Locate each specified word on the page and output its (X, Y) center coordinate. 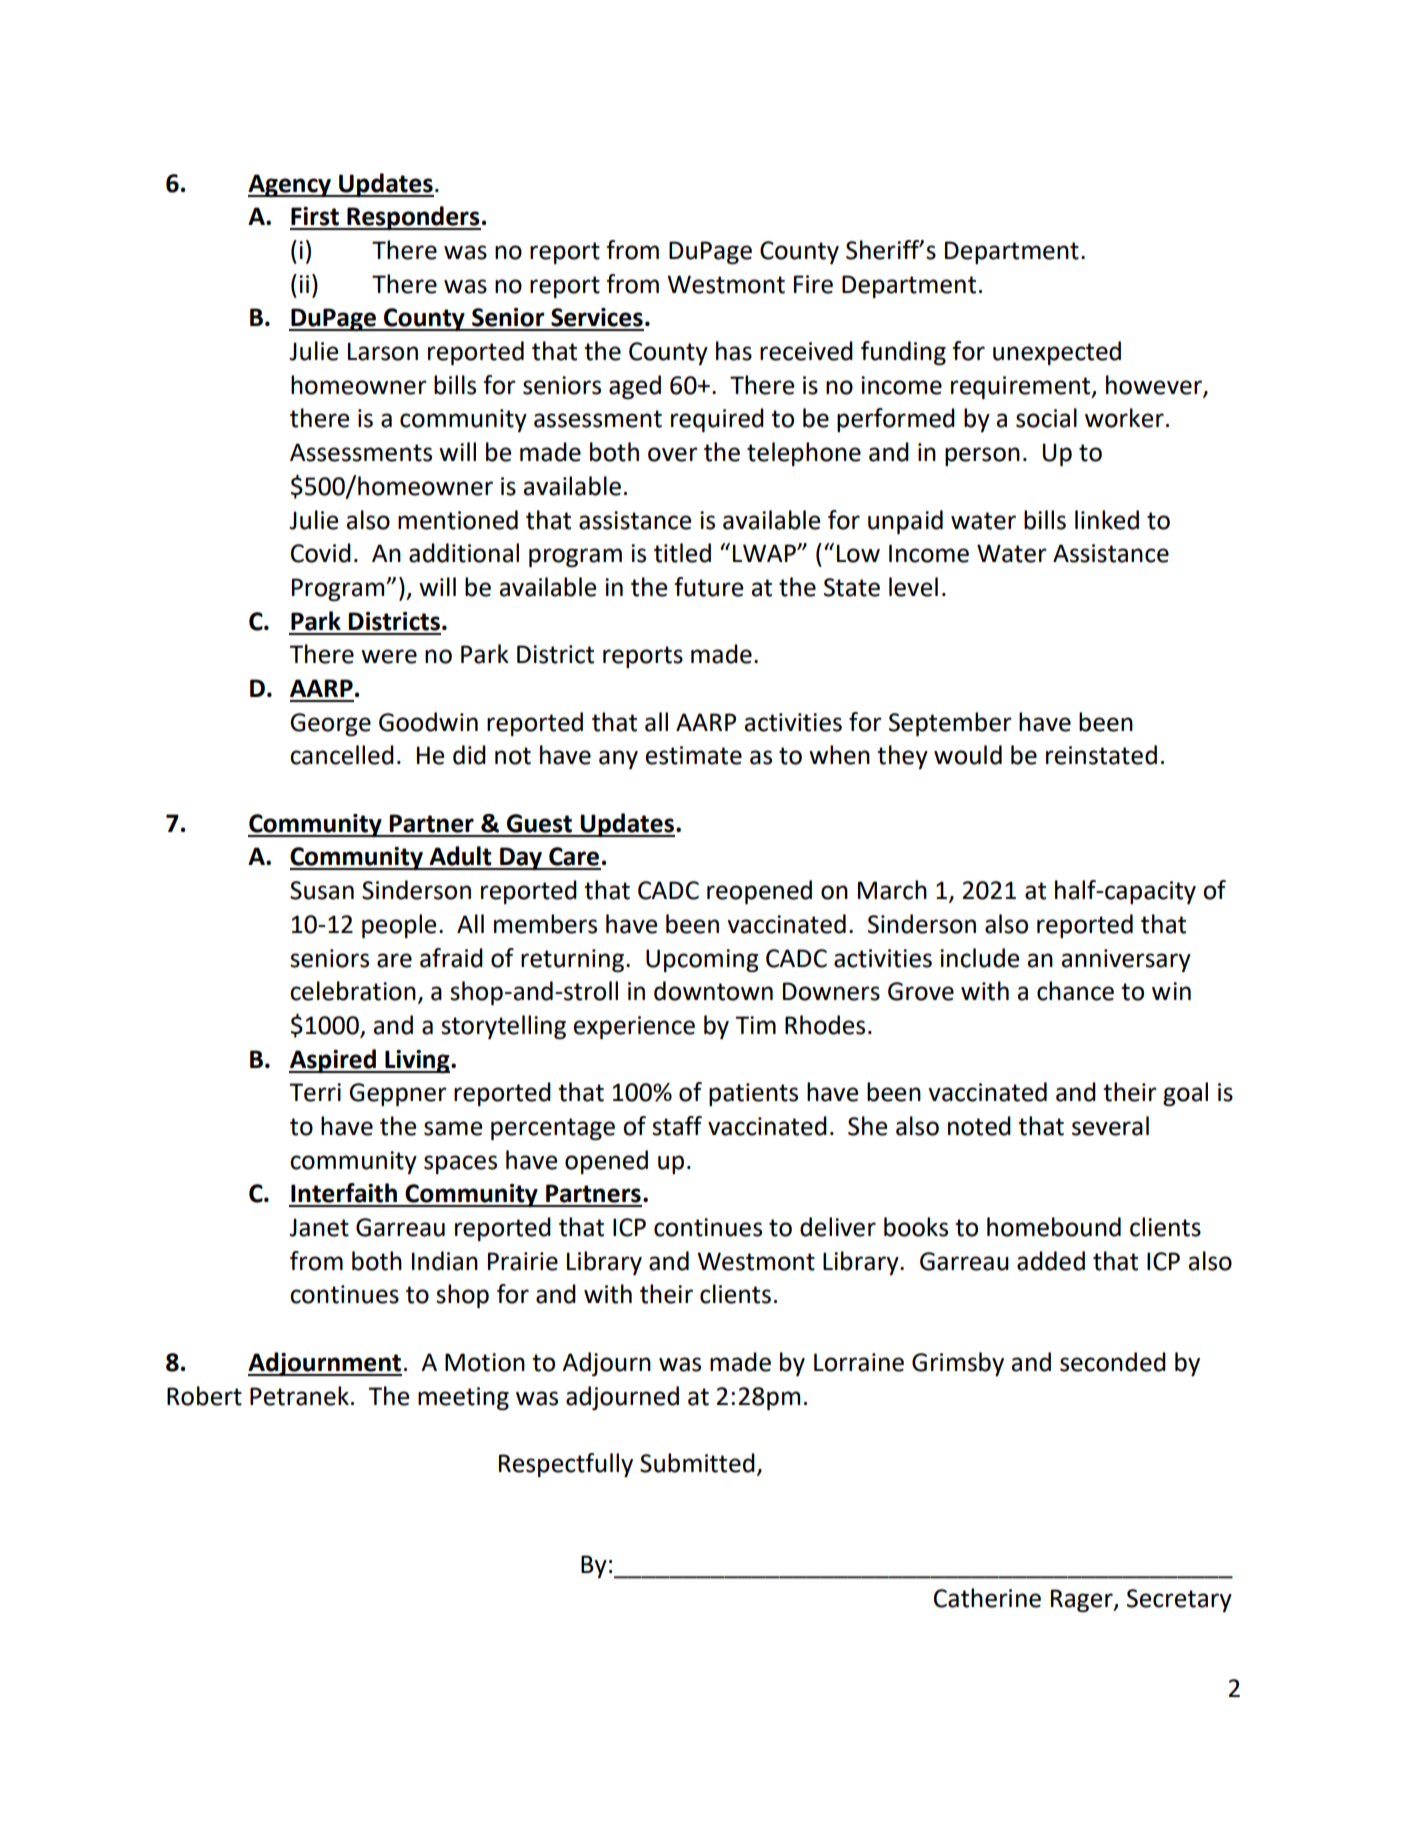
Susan (322, 890)
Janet (319, 1227)
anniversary (1126, 960)
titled (682, 553)
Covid (321, 553)
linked (1107, 520)
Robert (204, 1396)
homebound (1054, 1227)
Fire (813, 284)
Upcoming (702, 960)
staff (677, 1126)
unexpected (1057, 353)
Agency (291, 185)
